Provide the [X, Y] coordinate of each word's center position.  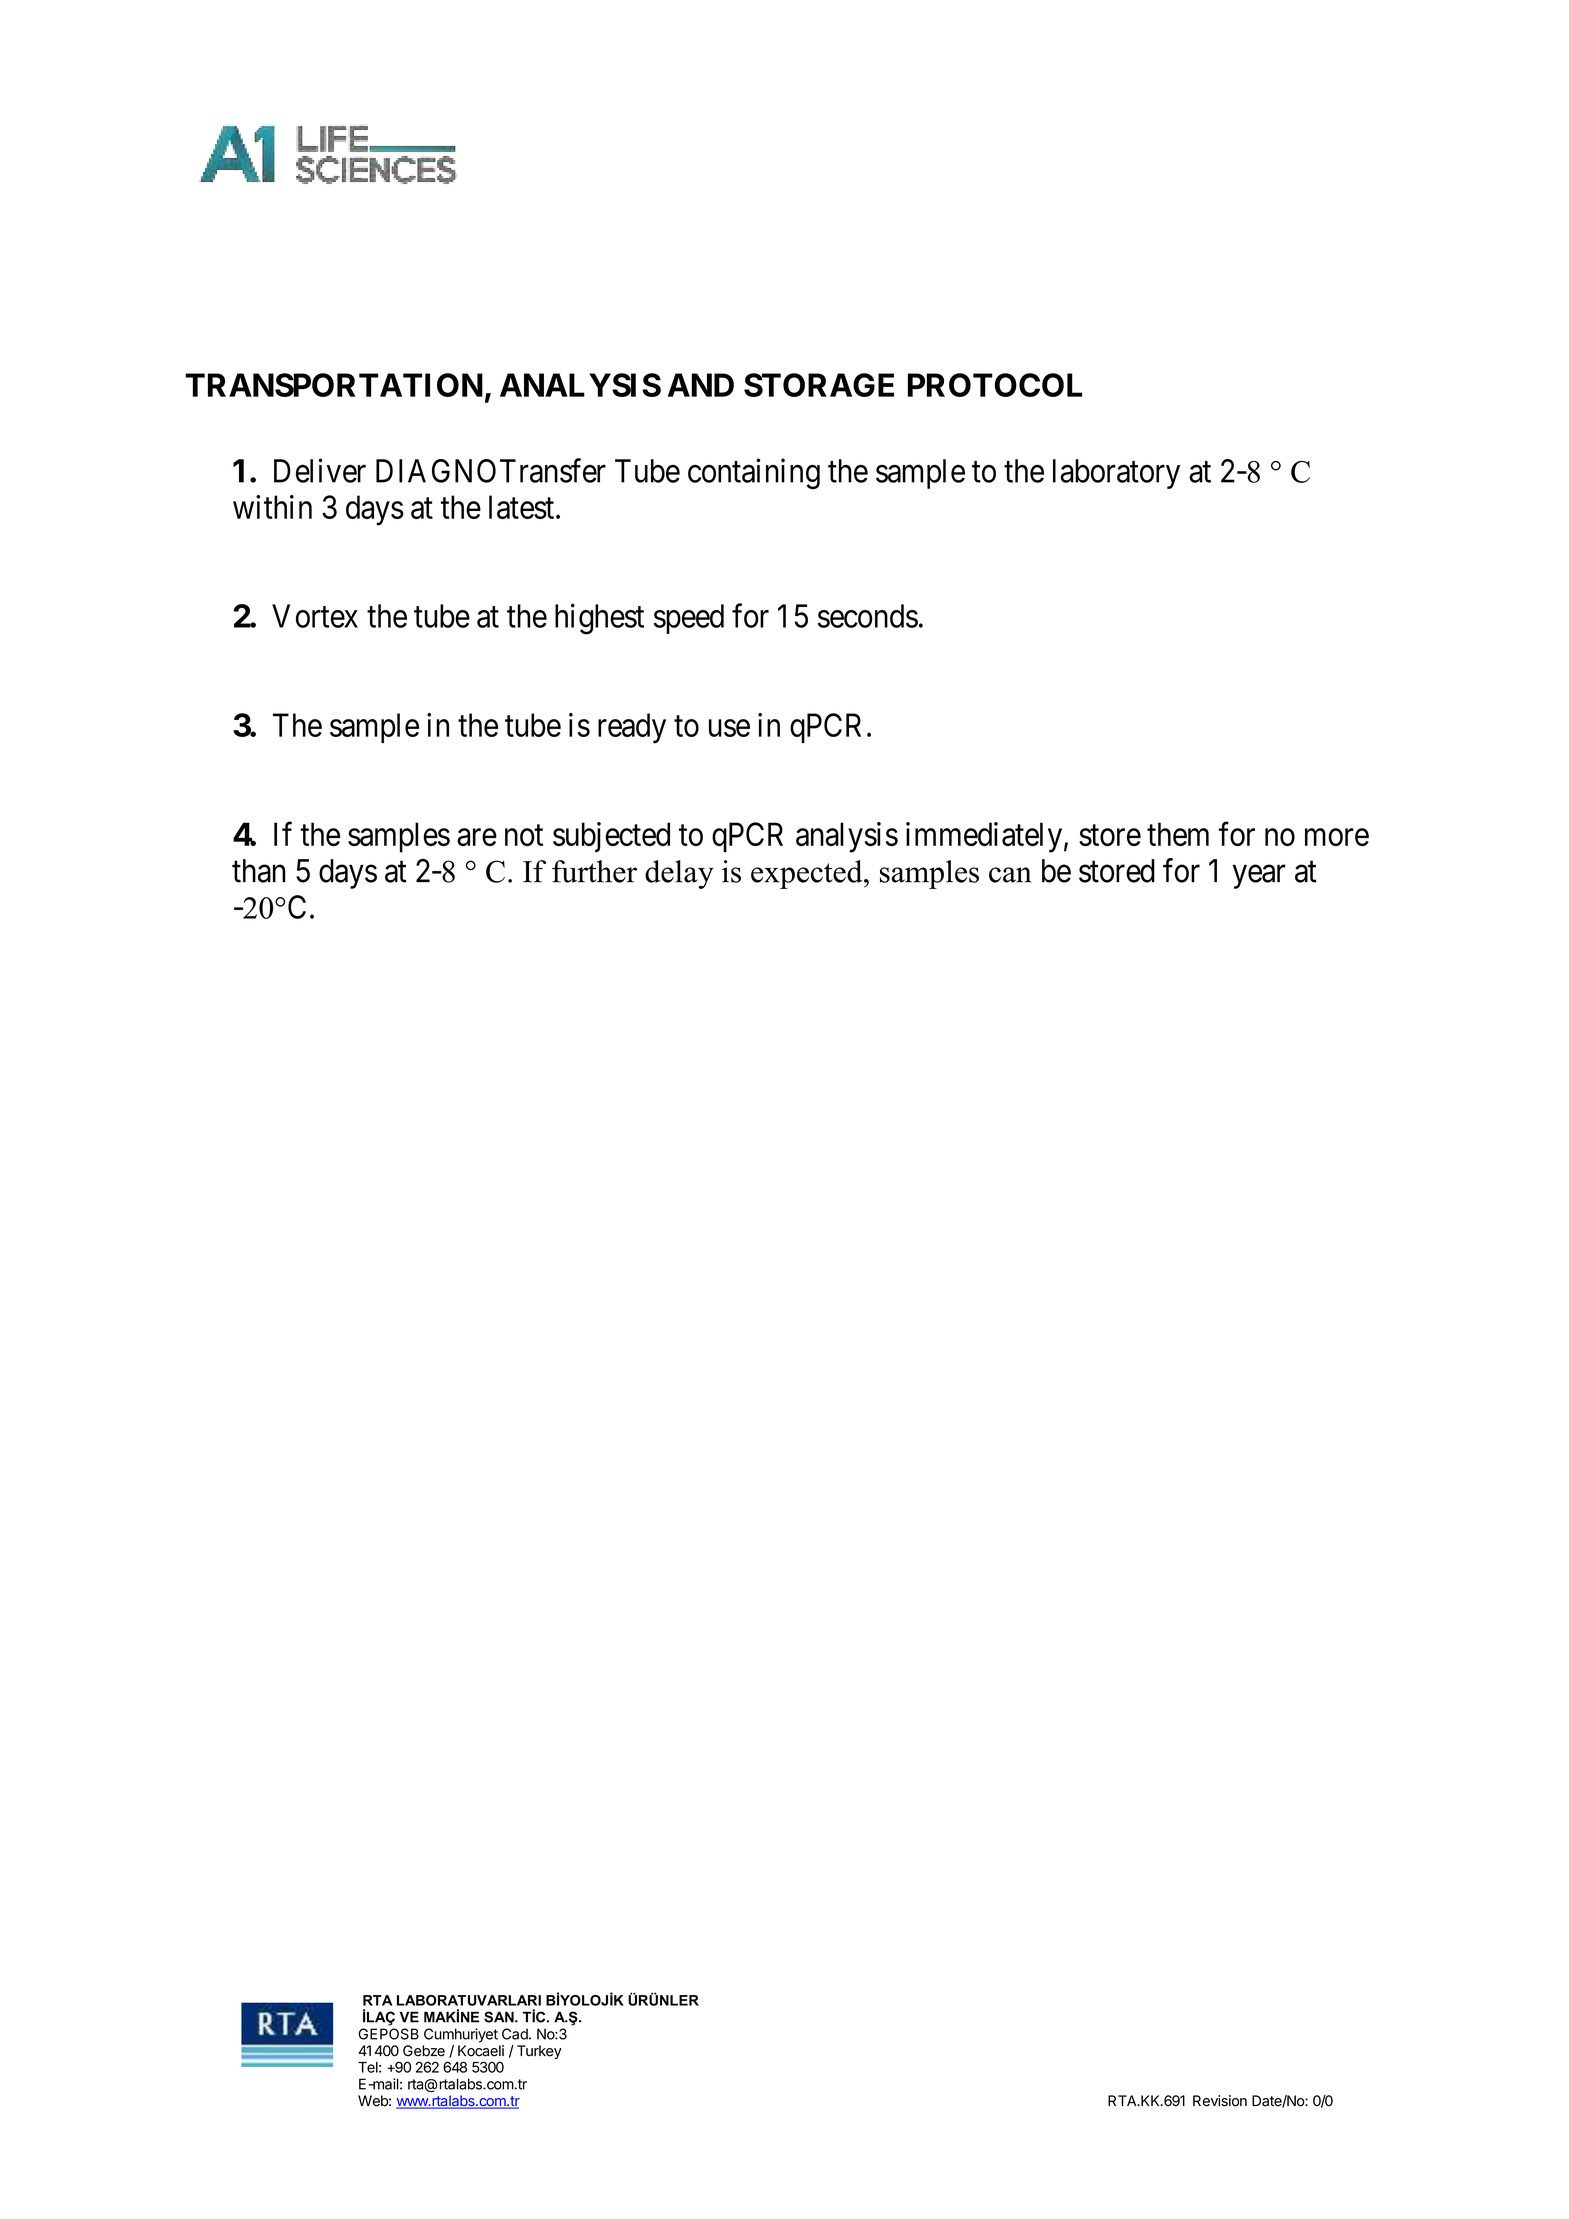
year [1259, 877]
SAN [500, 2017]
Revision [1220, 2101]
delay [679, 874]
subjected [611, 837]
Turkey [539, 2052]
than [259, 871]
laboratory [1116, 474]
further [594, 871]
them [1178, 834]
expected [808, 874]
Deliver [320, 470]
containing [754, 473]
